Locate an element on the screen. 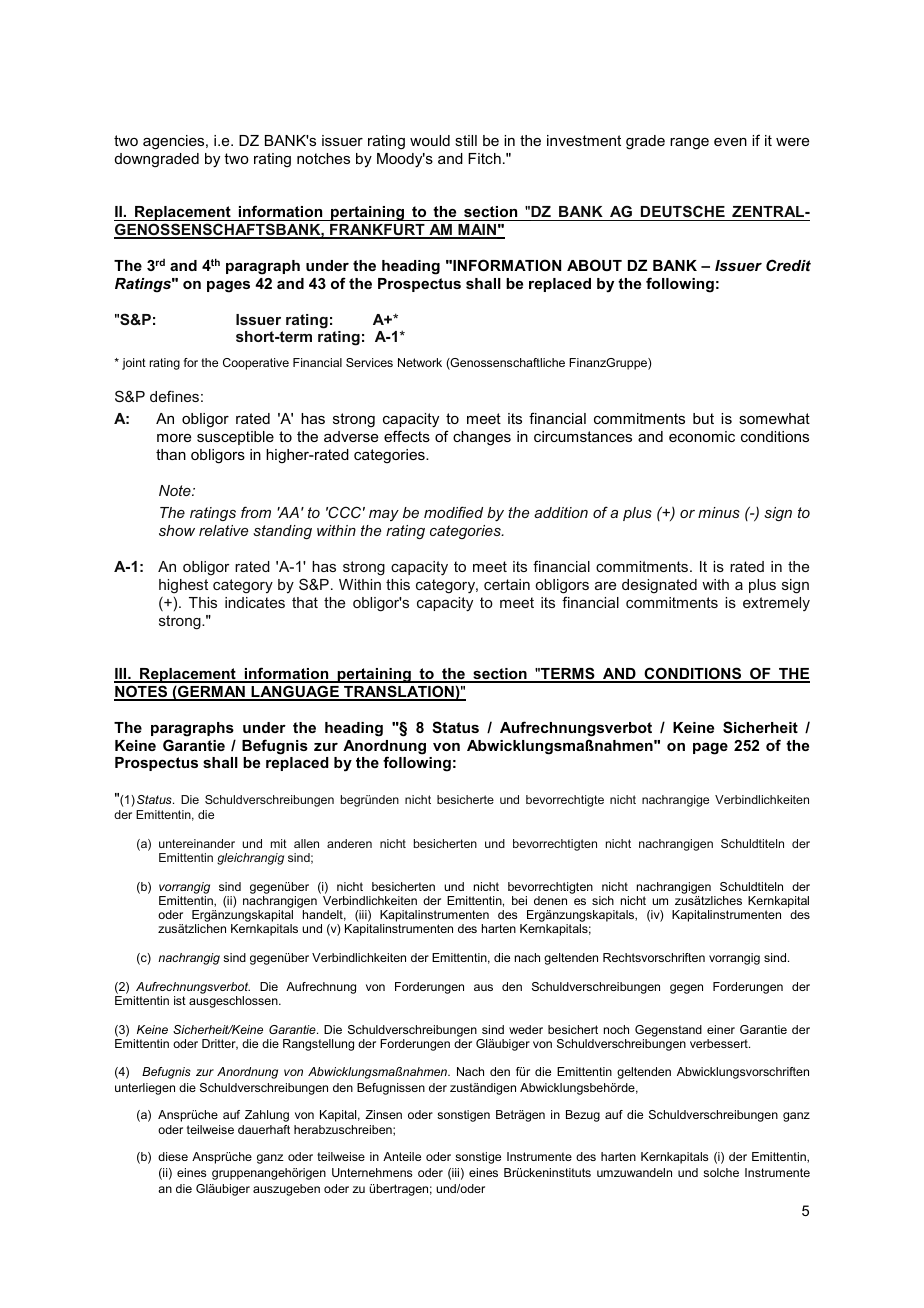 The image size is (924, 1308). notches is located at coordinates (323, 158).
